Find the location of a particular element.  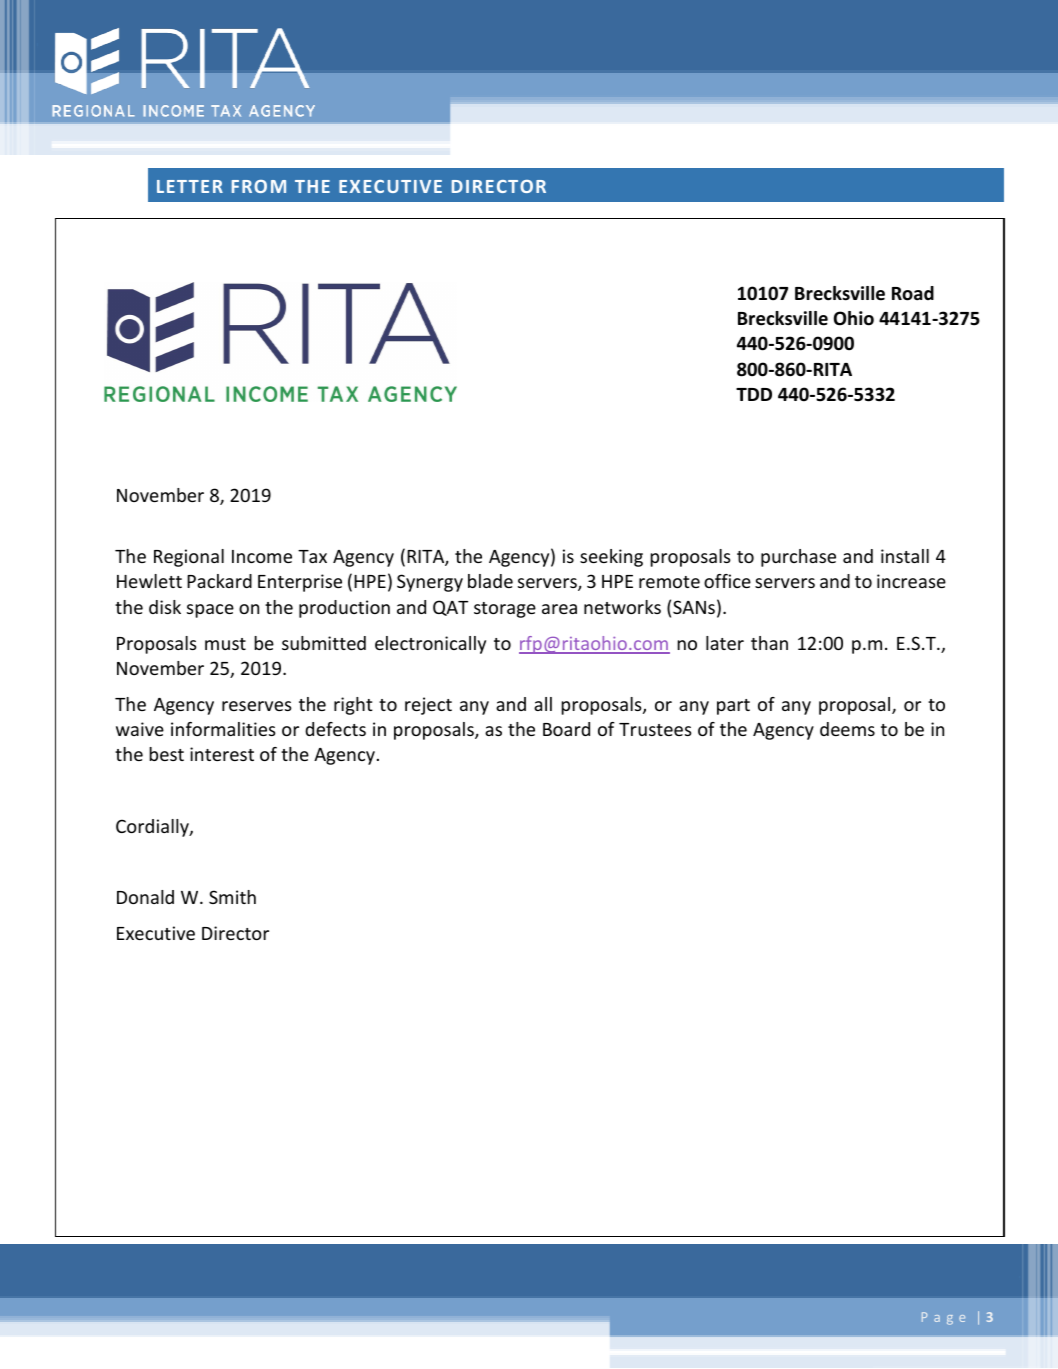

FROM is located at coordinates (259, 186).
